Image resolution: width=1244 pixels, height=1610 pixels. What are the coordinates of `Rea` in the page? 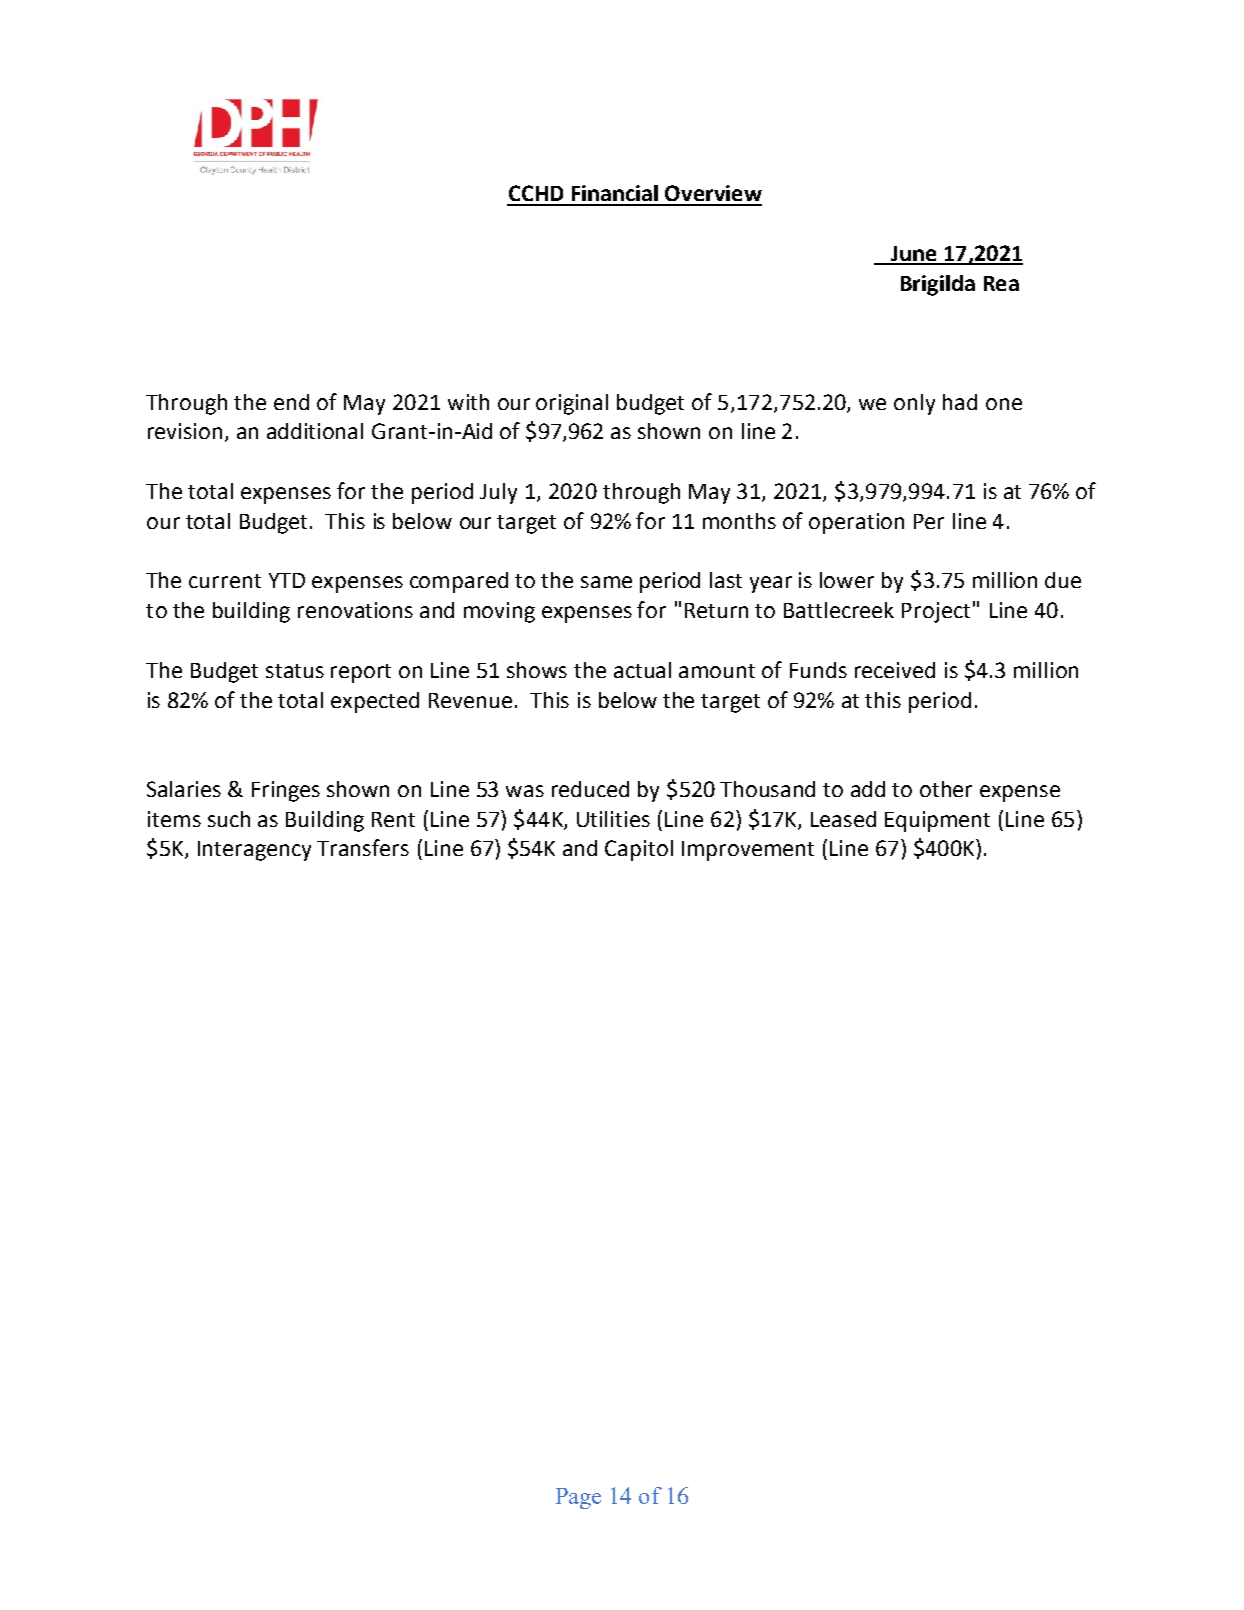 It's located at (1001, 283).
